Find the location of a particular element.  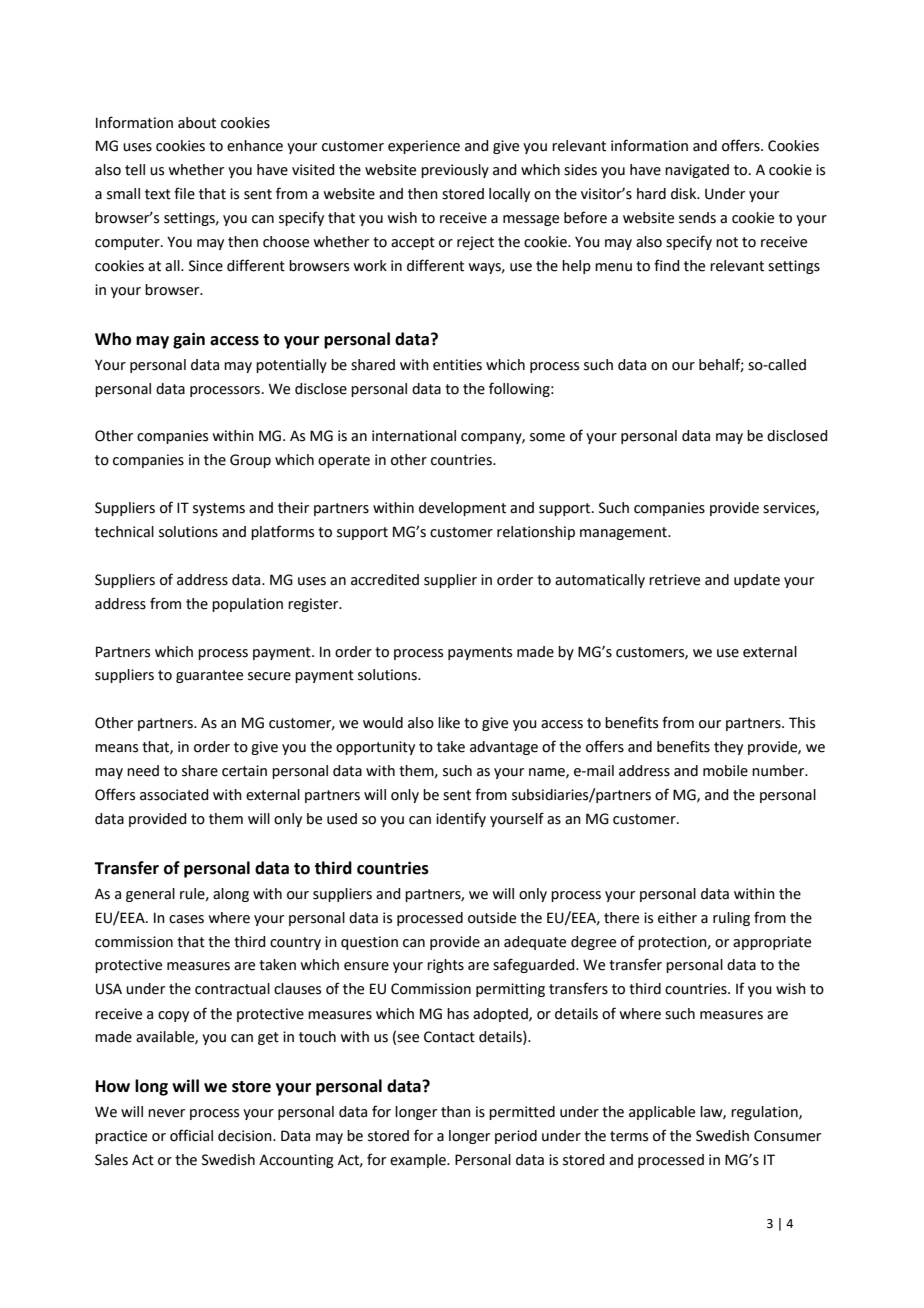

previously is located at coordinates (455, 171).
